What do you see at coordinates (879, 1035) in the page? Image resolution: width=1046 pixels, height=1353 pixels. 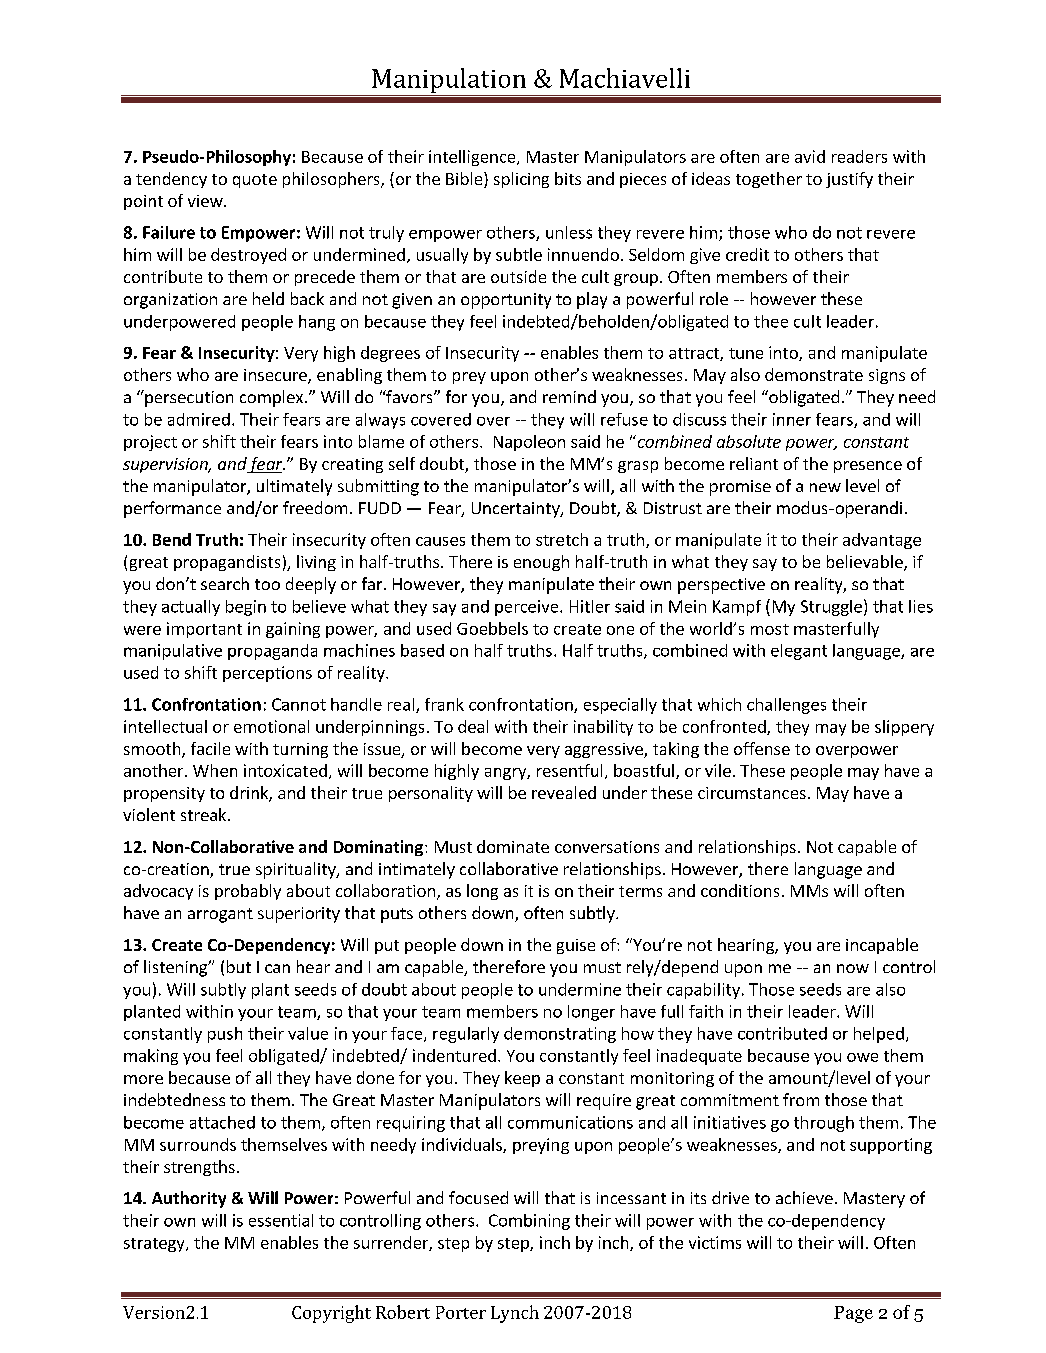 I see `helped` at bounding box center [879, 1035].
